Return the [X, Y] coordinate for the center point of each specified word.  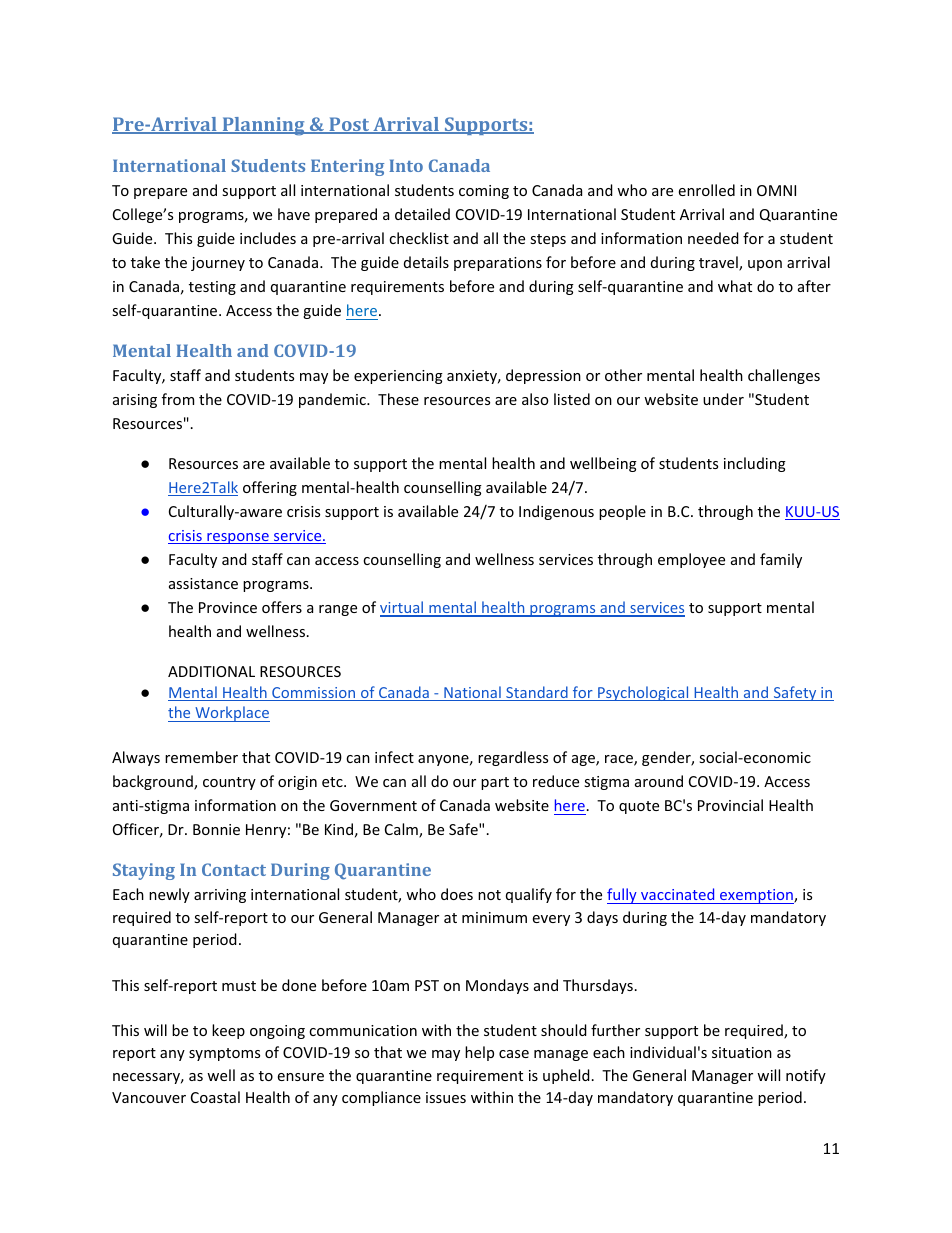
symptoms [224, 1054]
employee [691, 560]
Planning [263, 126]
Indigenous [556, 512]
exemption [756, 896]
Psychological [643, 693]
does [457, 894]
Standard [537, 693]
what [735, 286]
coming [484, 192]
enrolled [707, 190]
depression [543, 376]
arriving [220, 896]
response [238, 538]
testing [212, 288]
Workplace [231, 714]
